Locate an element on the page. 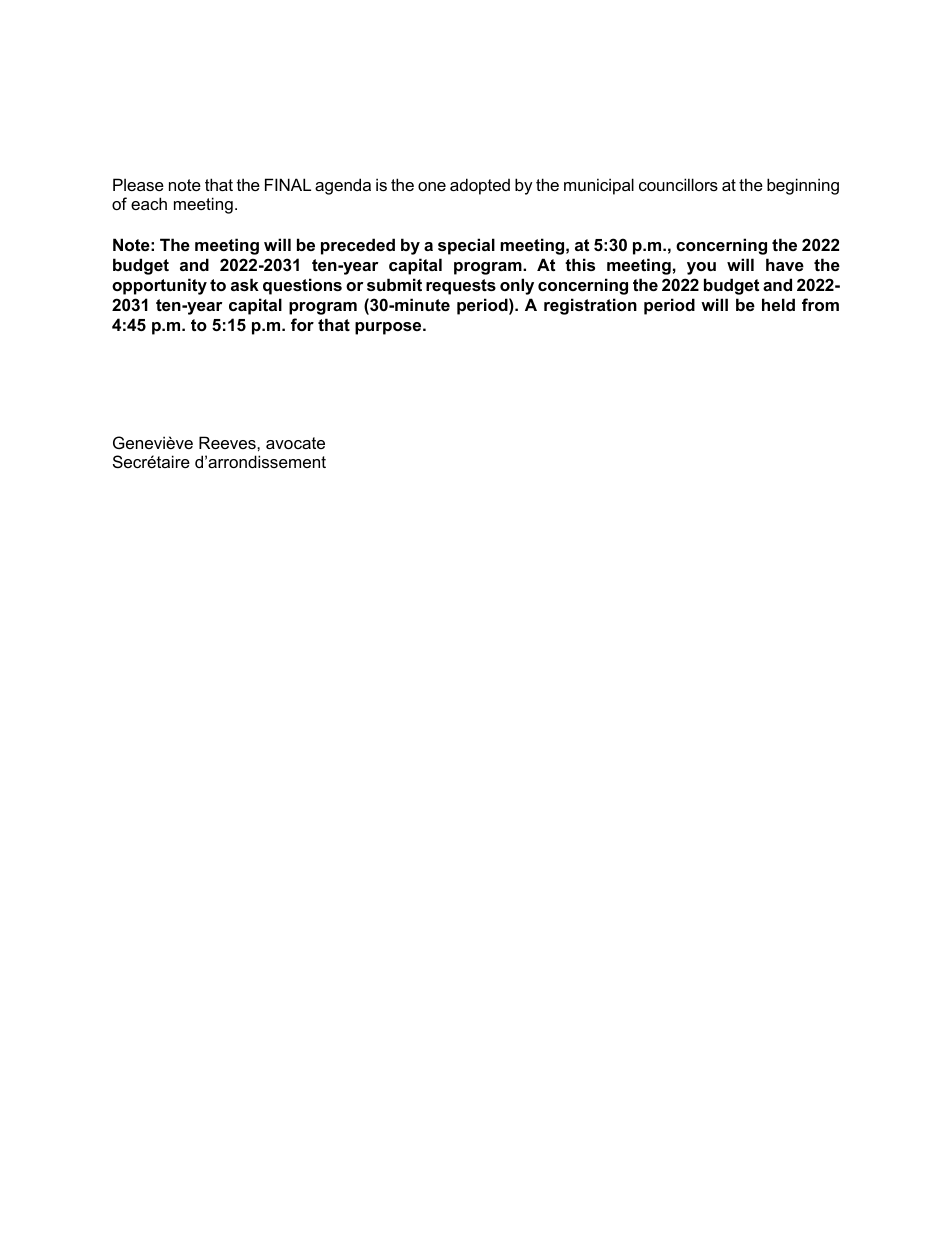  FINAL is located at coordinates (288, 184).
